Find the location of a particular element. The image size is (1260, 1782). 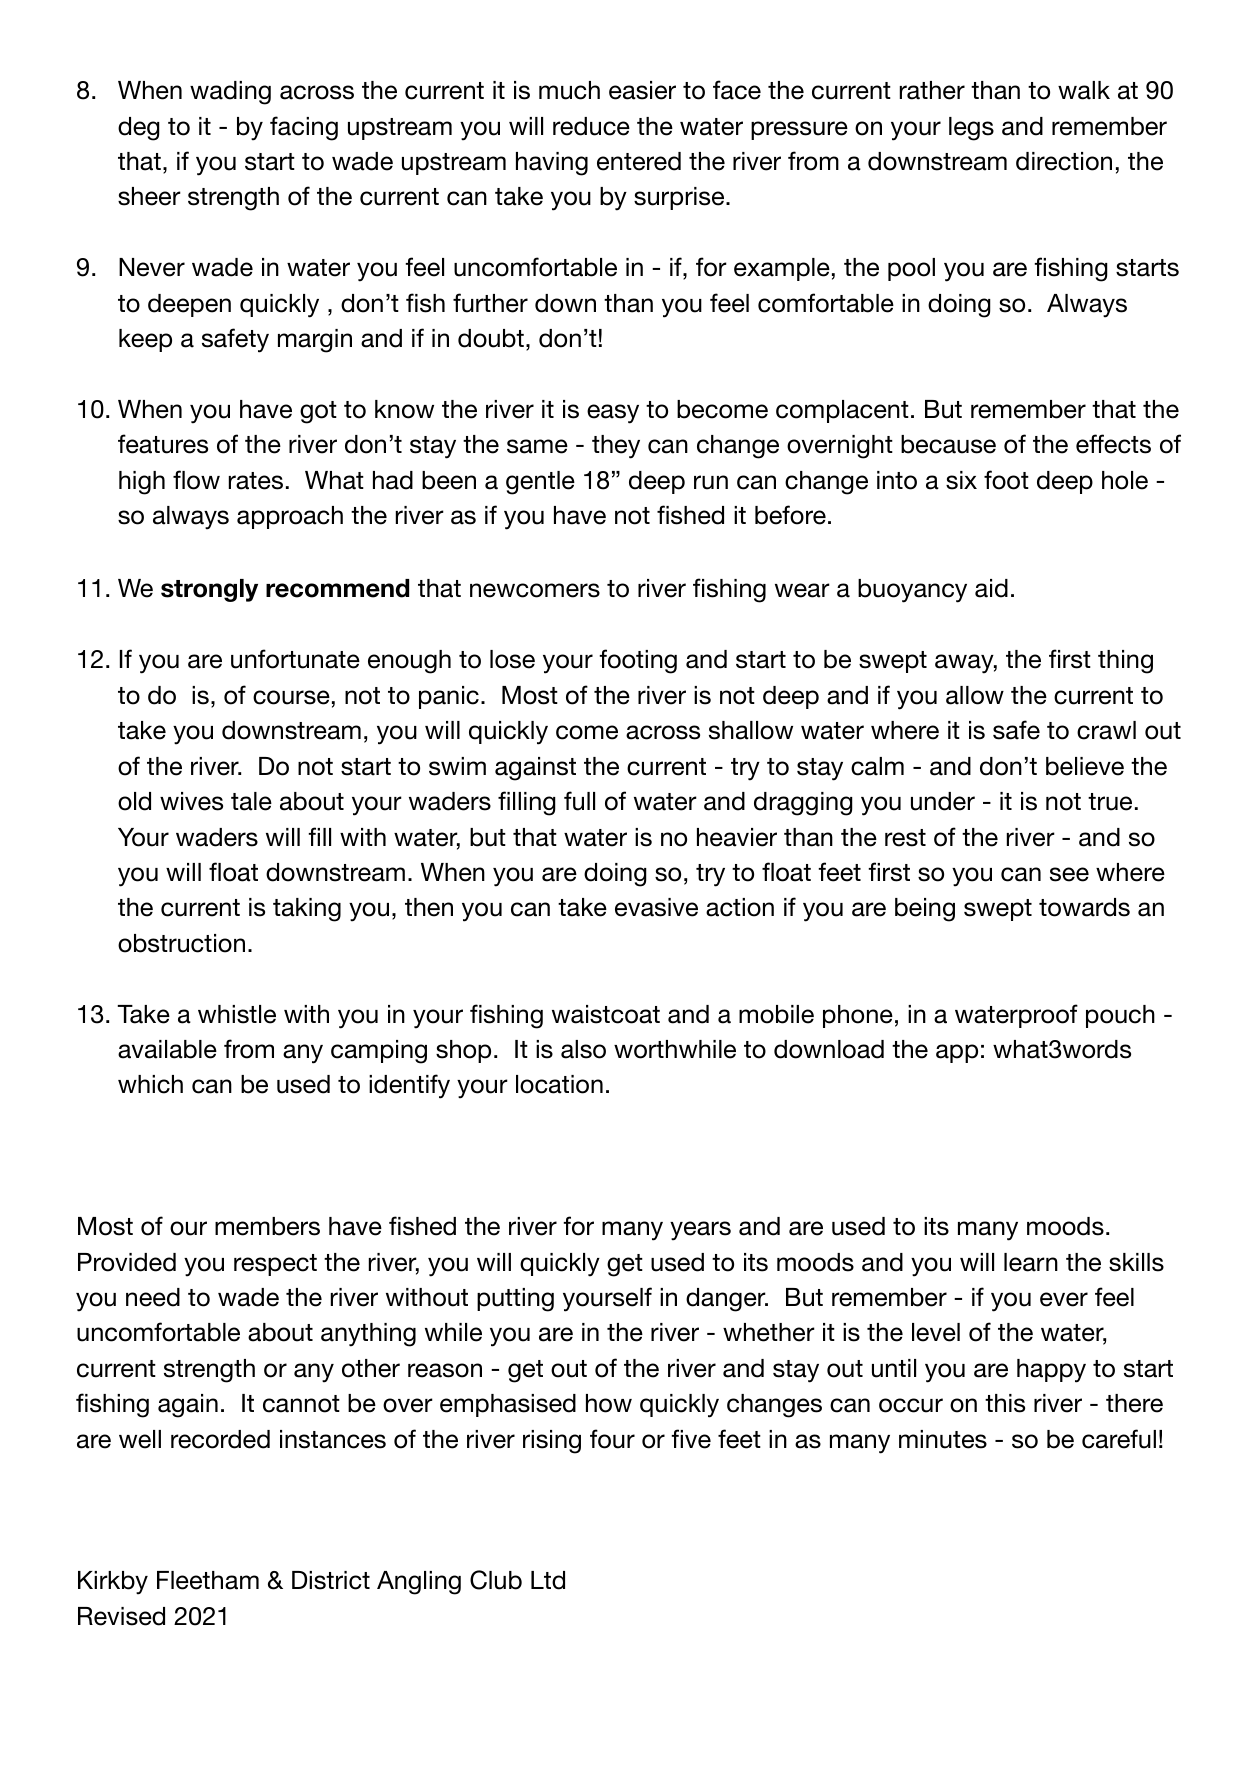

tale is located at coordinates (251, 801).
